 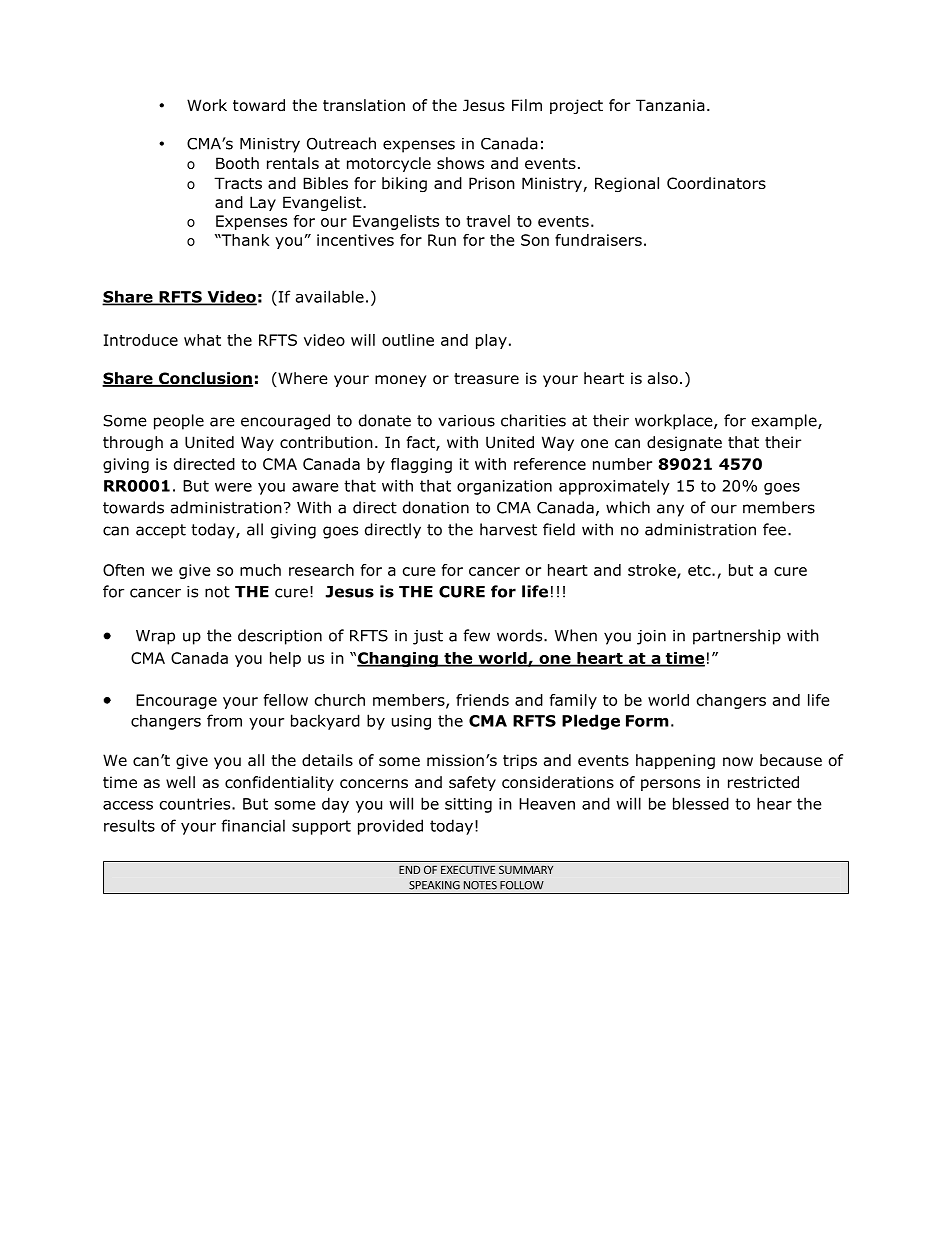 What do you see at coordinates (476, 635) in the page?
I see `few` at bounding box center [476, 635].
